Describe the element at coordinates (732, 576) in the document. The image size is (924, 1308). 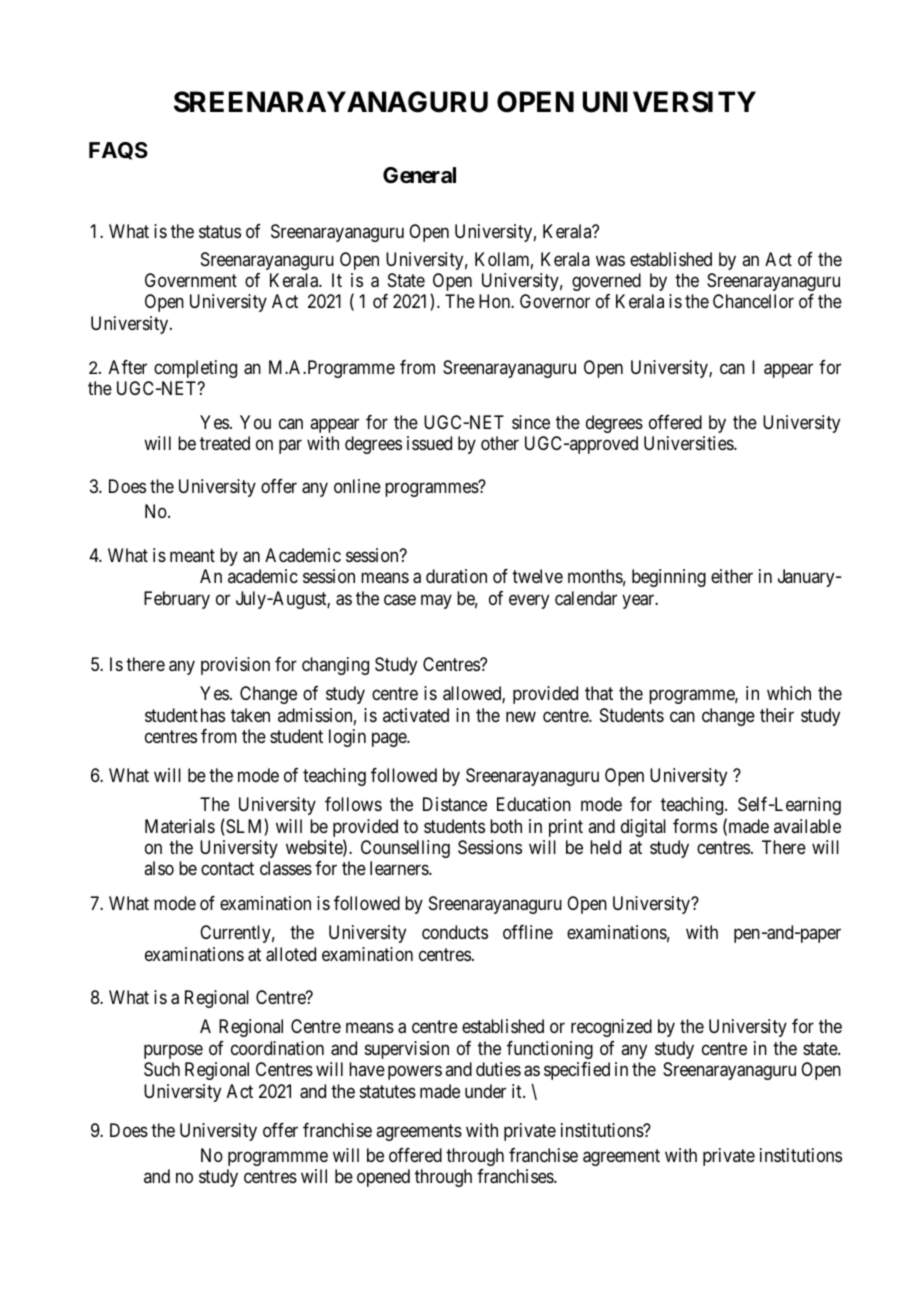
I see `either` at that location.
